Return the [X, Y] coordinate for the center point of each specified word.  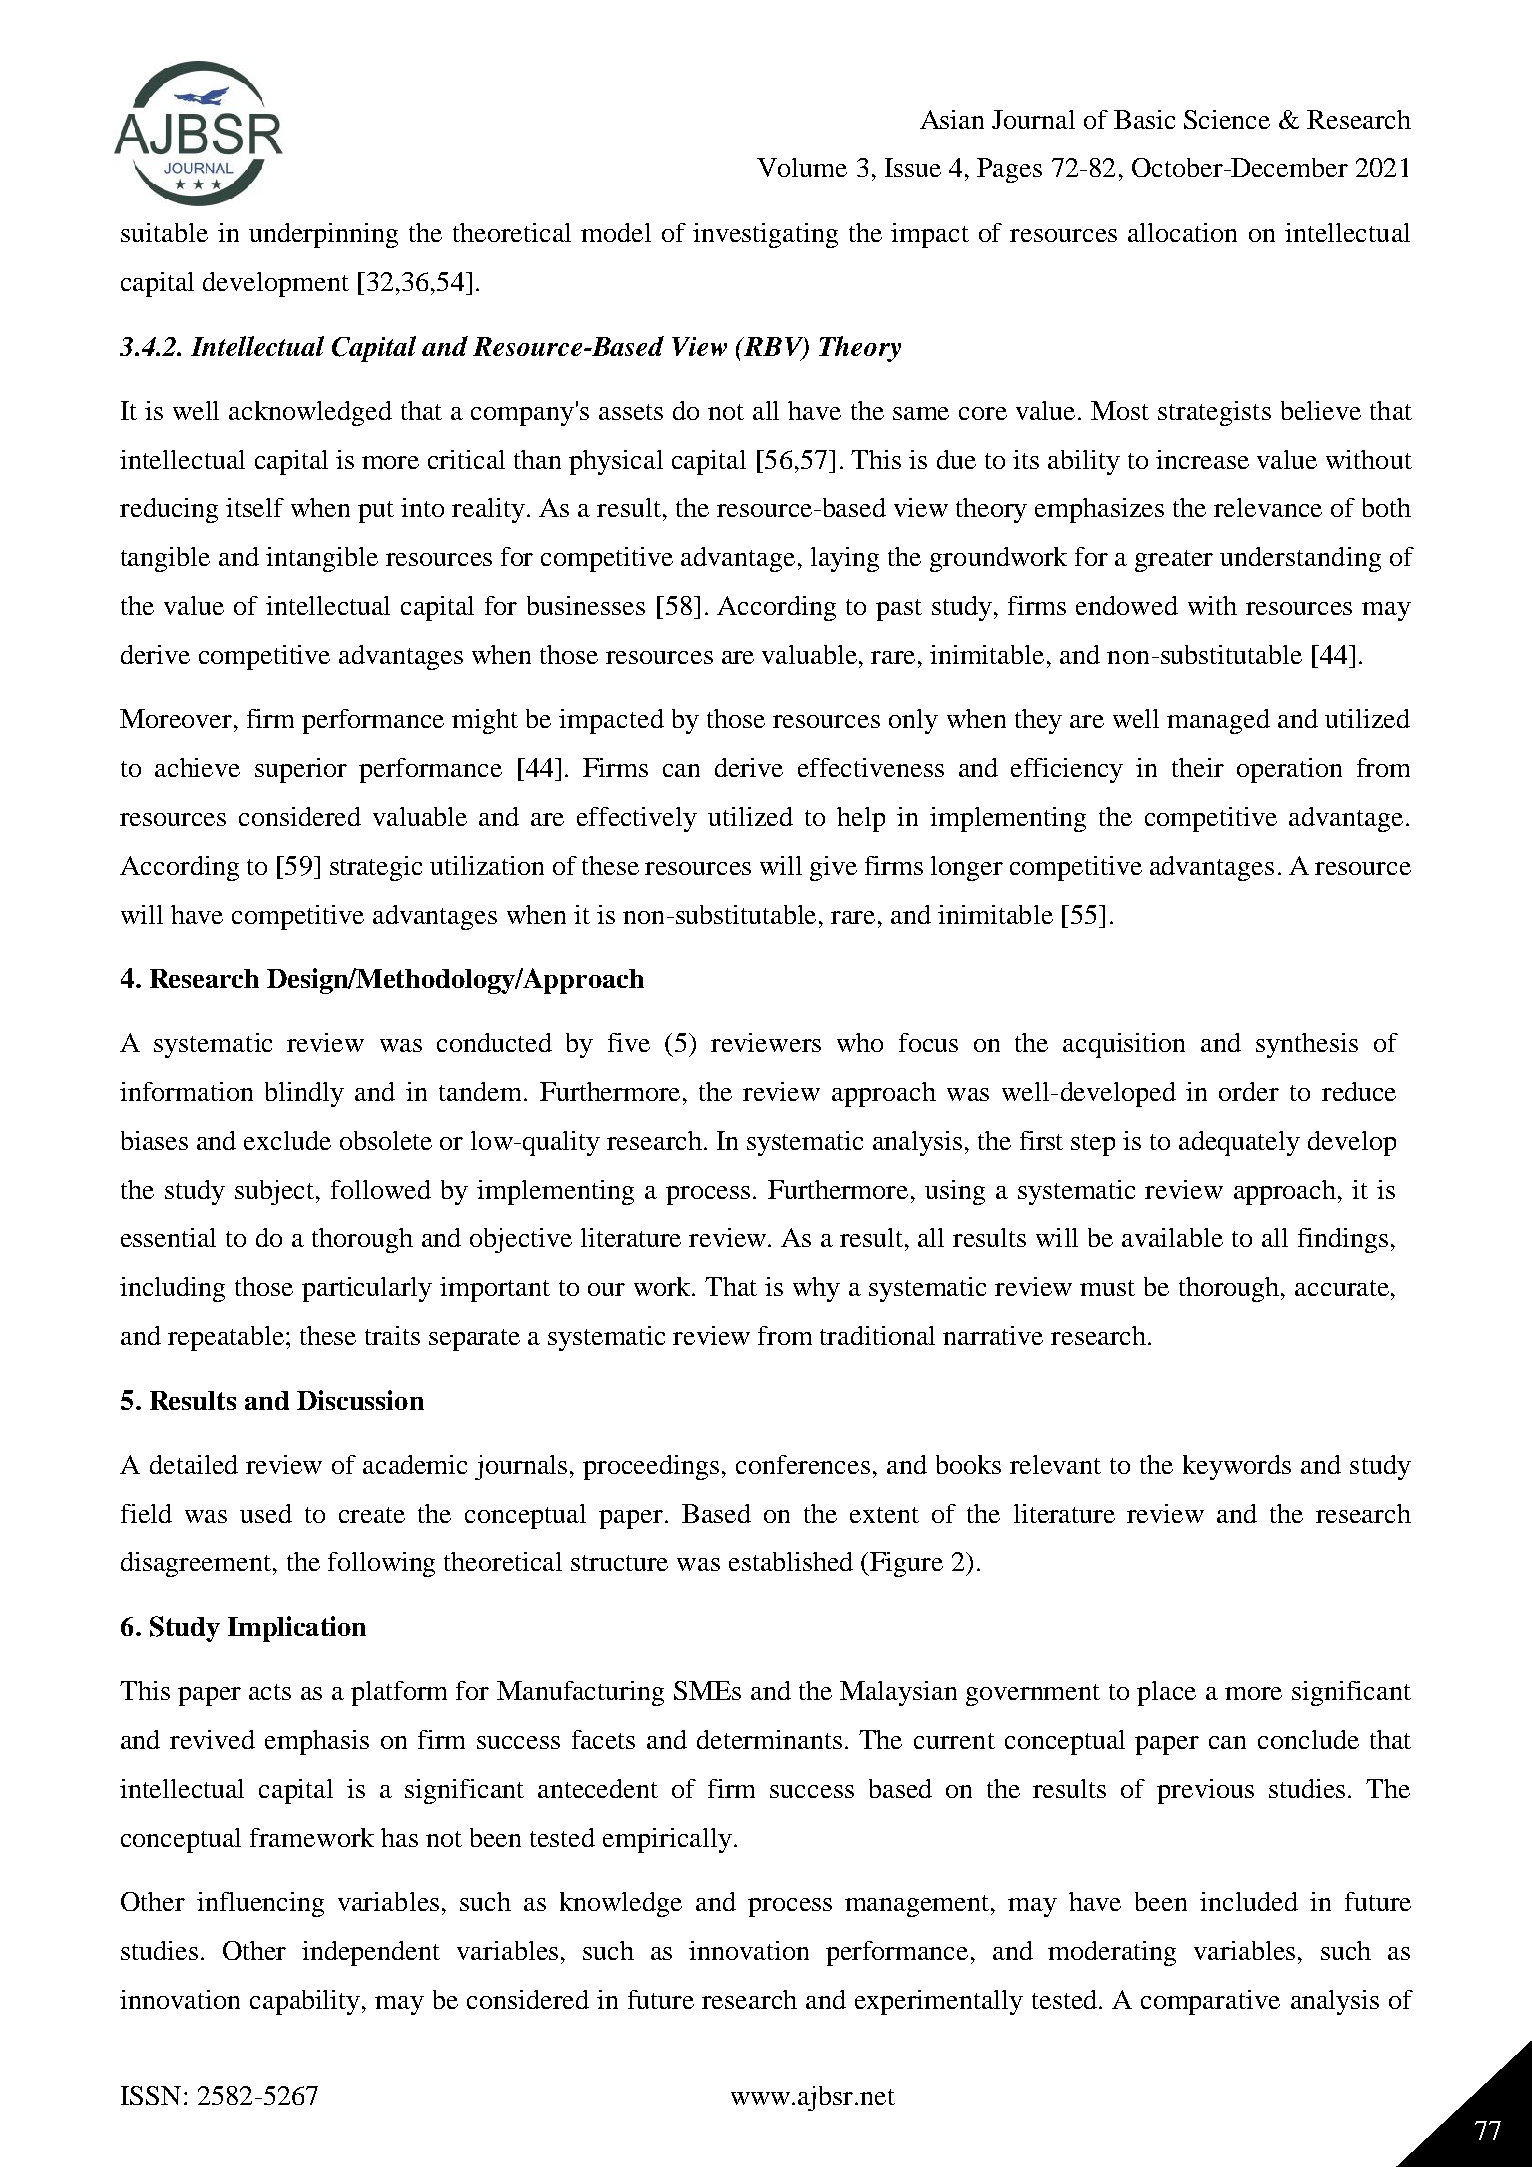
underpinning [323, 235]
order [1249, 1091]
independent [371, 1953]
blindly [304, 1094]
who [860, 1042]
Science [1227, 119]
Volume [802, 167]
